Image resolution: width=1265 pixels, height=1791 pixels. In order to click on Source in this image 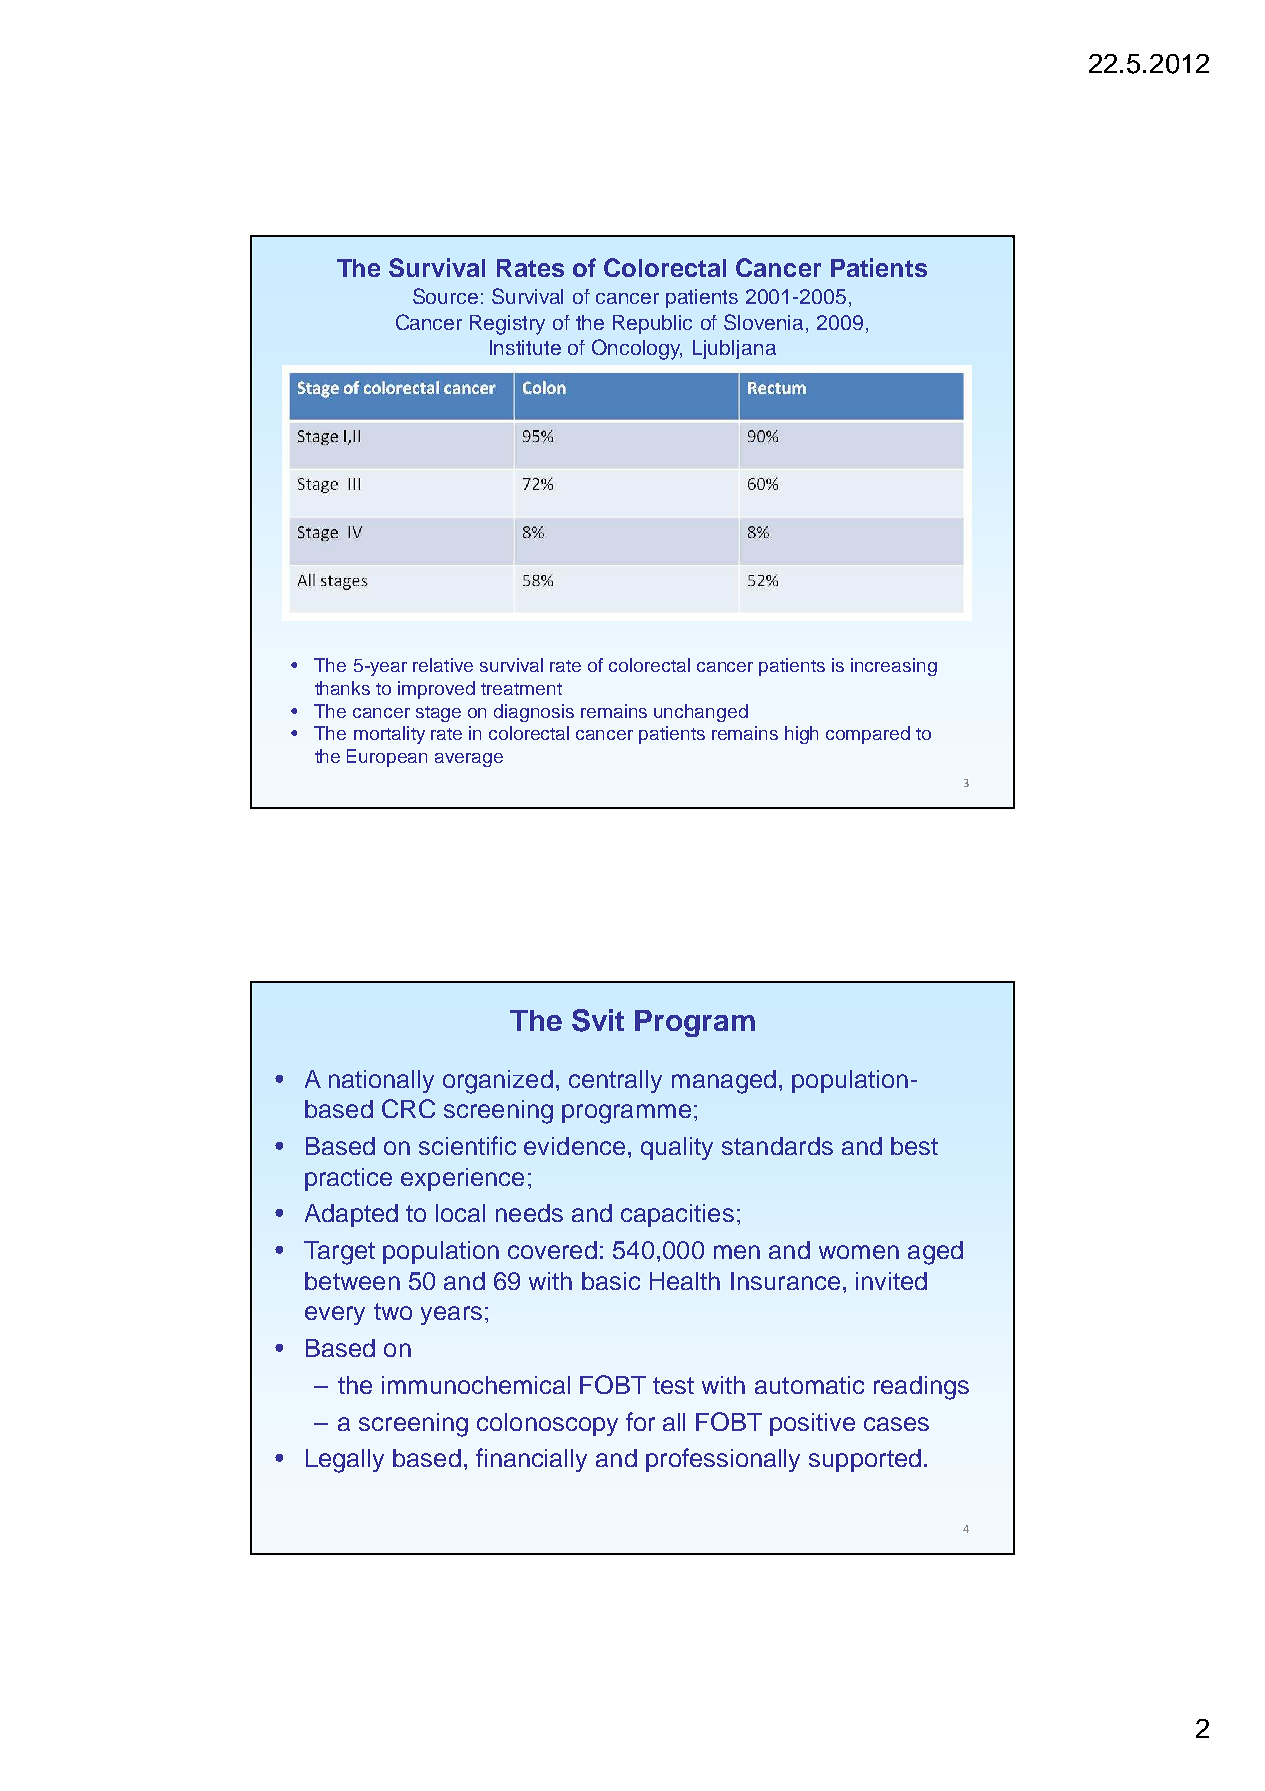, I will do `click(445, 296)`.
